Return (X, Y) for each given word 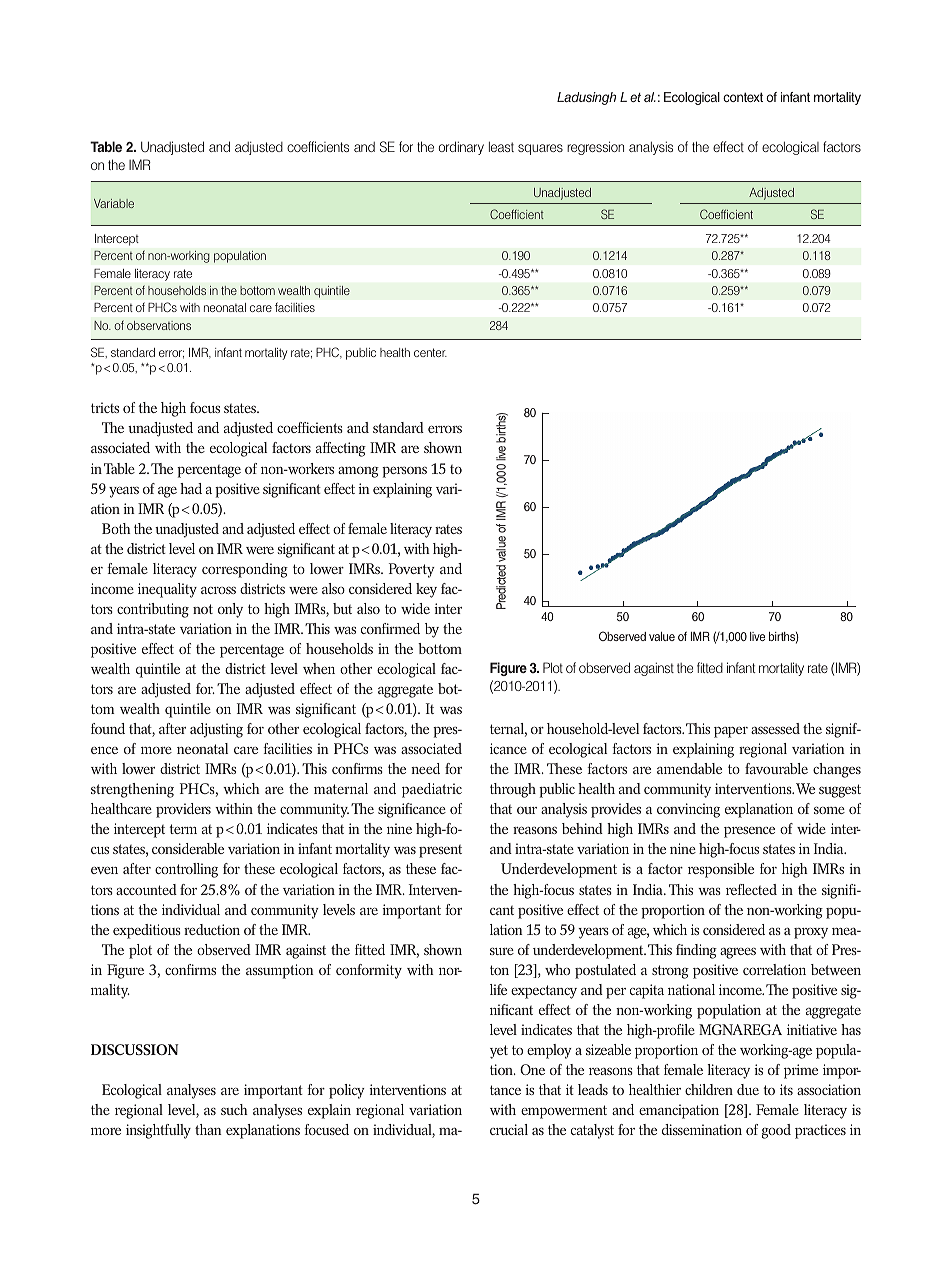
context (743, 97)
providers (183, 810)
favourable (776, 768)
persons (404, 472)
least (501, 146)
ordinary (461, 148)
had (191, 488)
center (430, 352)
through (513, 790)
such (234, 1109)
